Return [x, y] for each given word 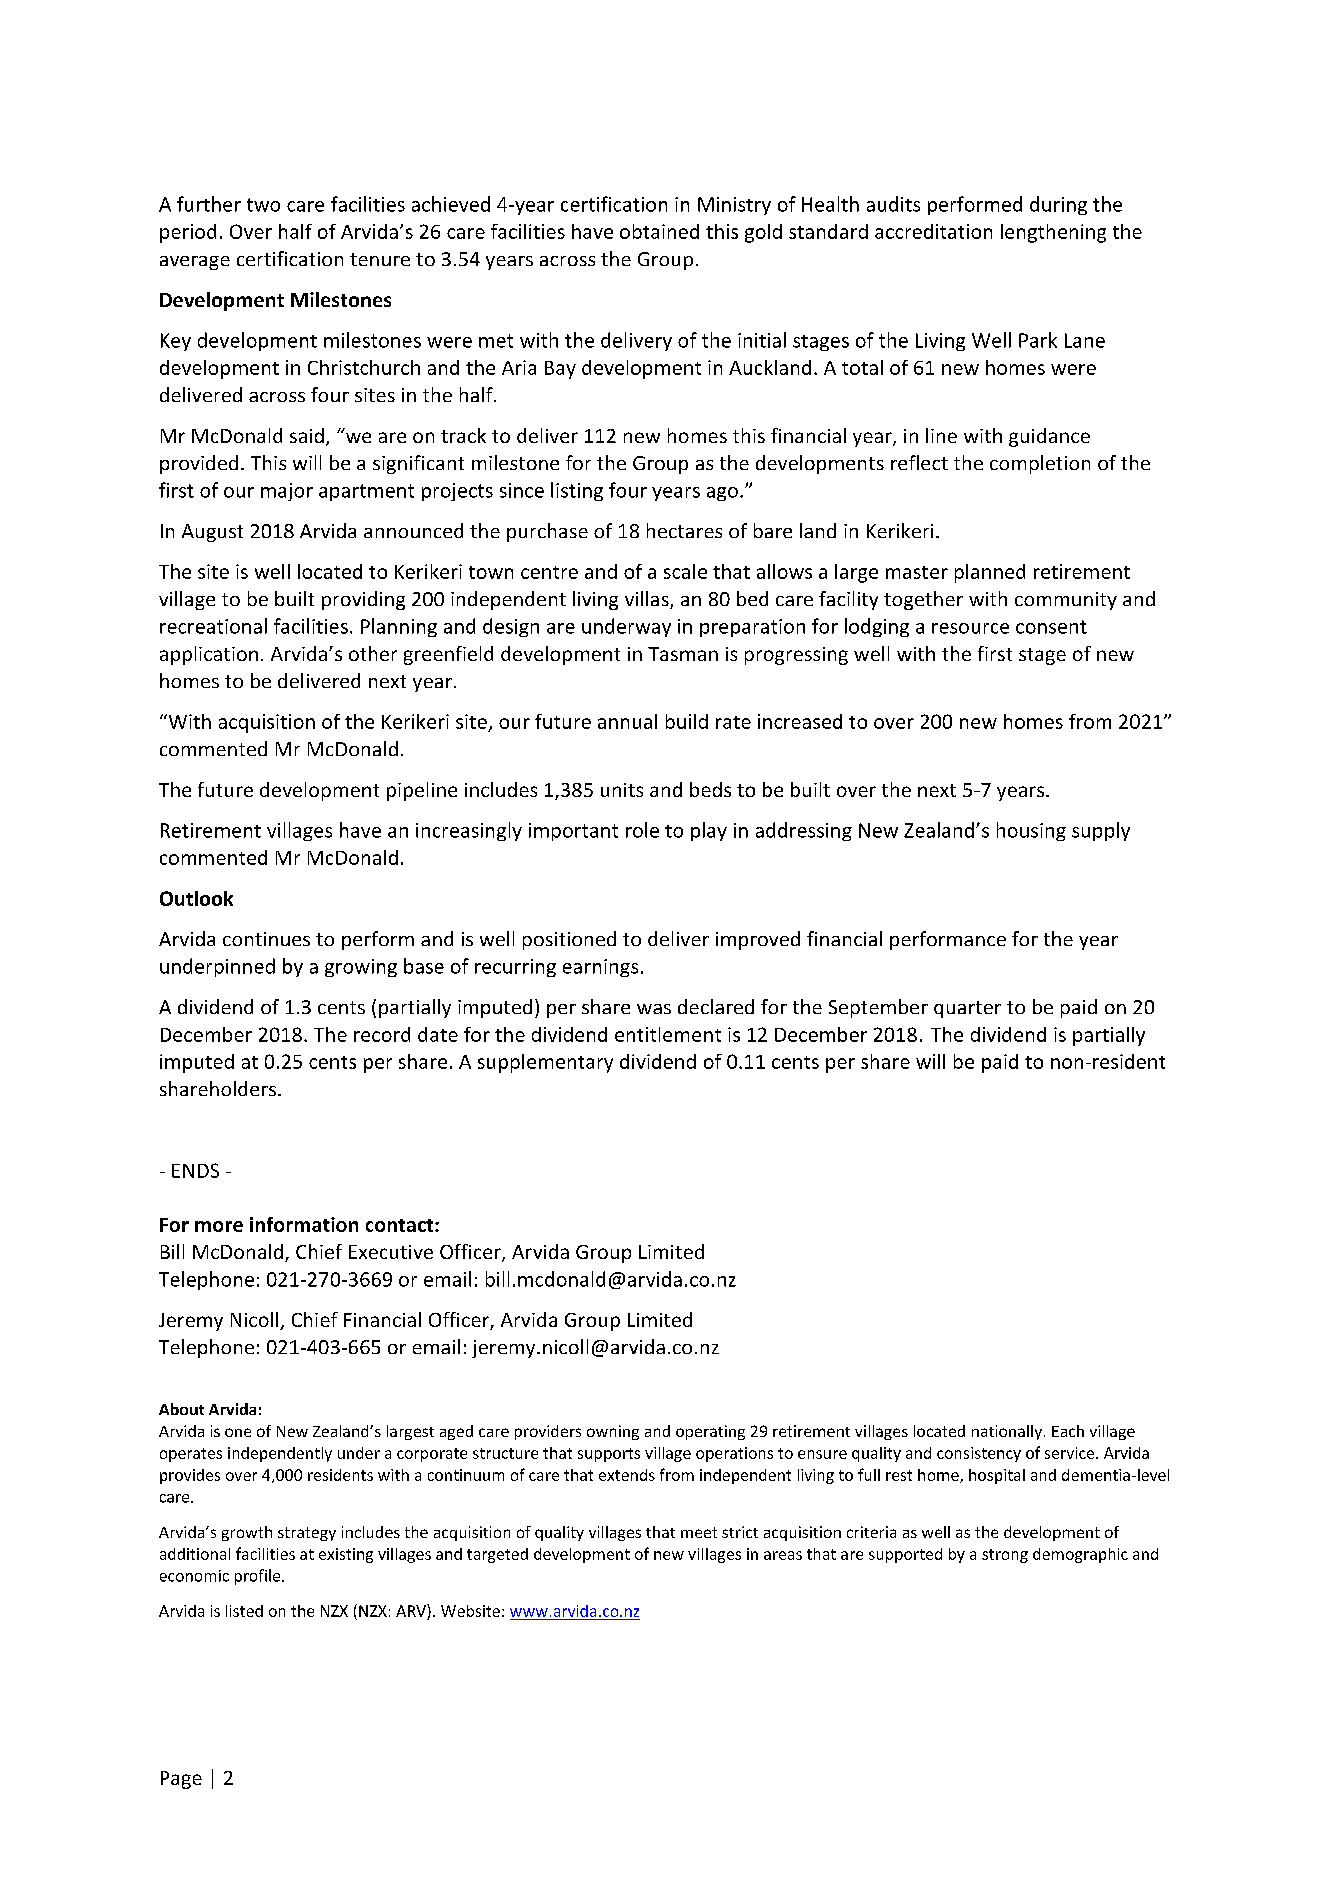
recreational [213, 626]
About [181, 1409]
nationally [1007, 1432]
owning [613, 1432]
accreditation [933, 231]
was [654, 1009]
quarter [967, 1009]
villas [648, 600]
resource [970, 628]
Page [181, 1780]
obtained [659, 231]
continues [266, 939]
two [263, 205]
